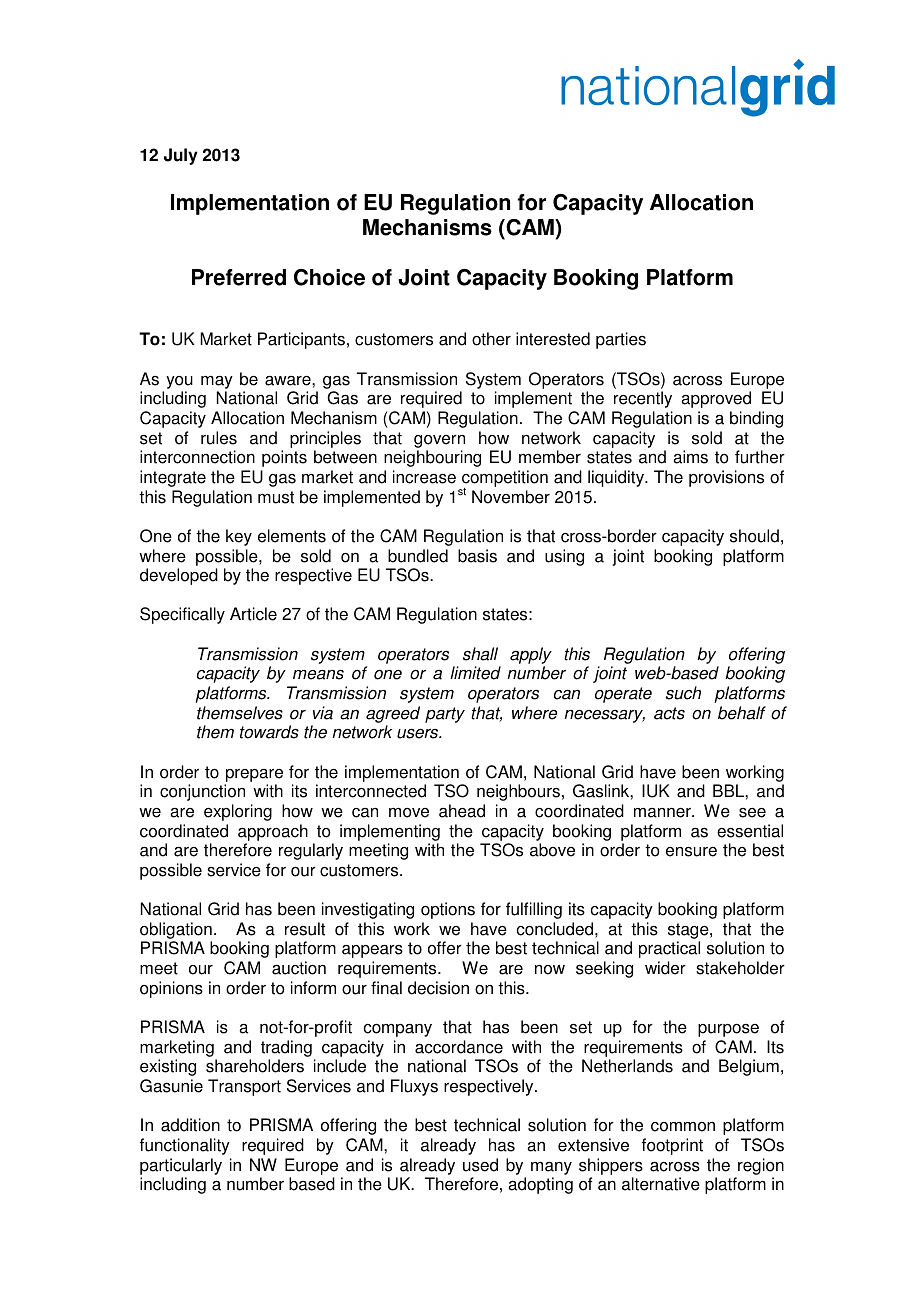 The height and width of the image is (1308, 924). What do you see at coordinates (238, 812) in the image?
I see `exploring` at bounding box center [238, 812].
